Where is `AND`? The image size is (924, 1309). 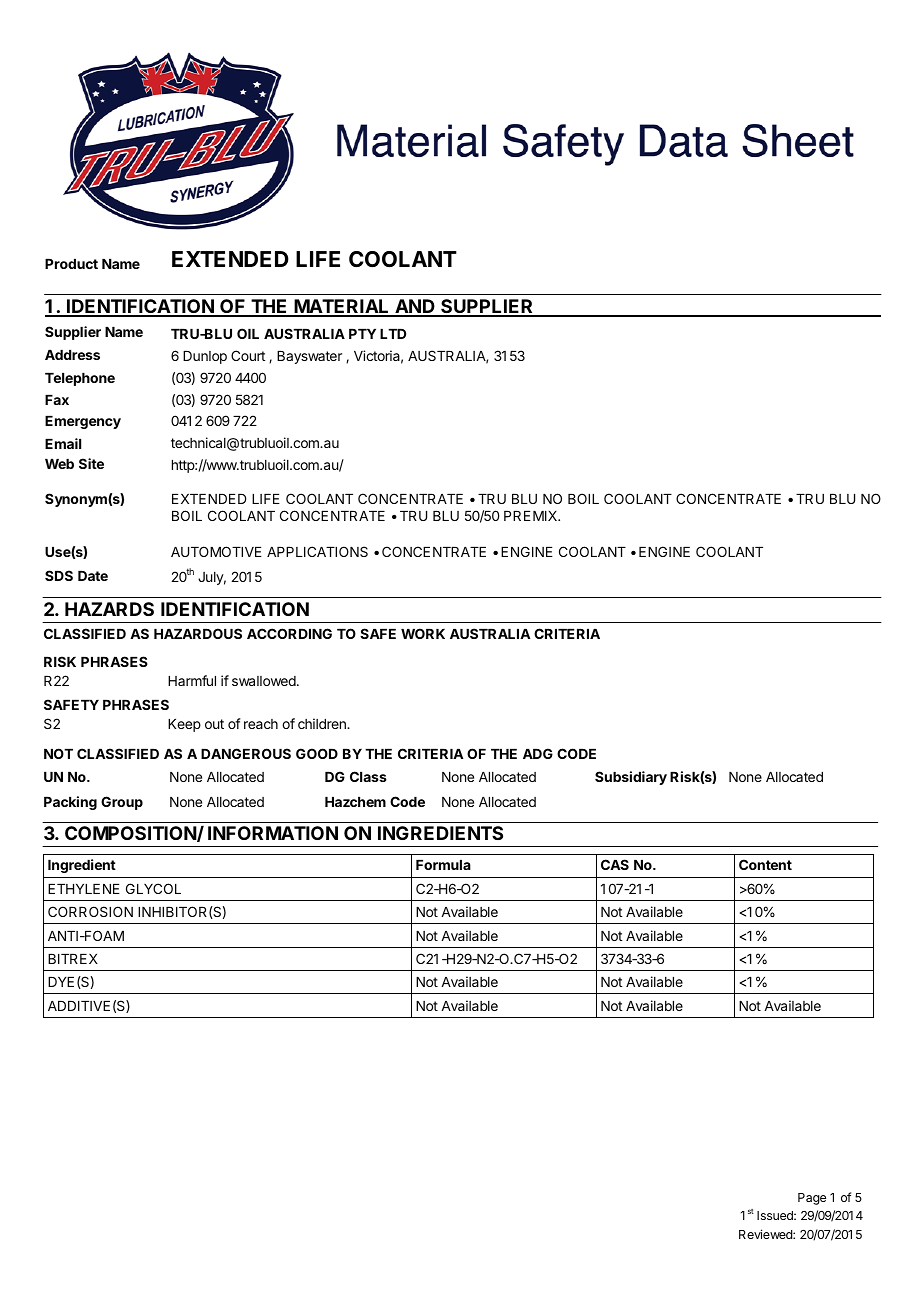
AND is located at coordinates (415, 307).
